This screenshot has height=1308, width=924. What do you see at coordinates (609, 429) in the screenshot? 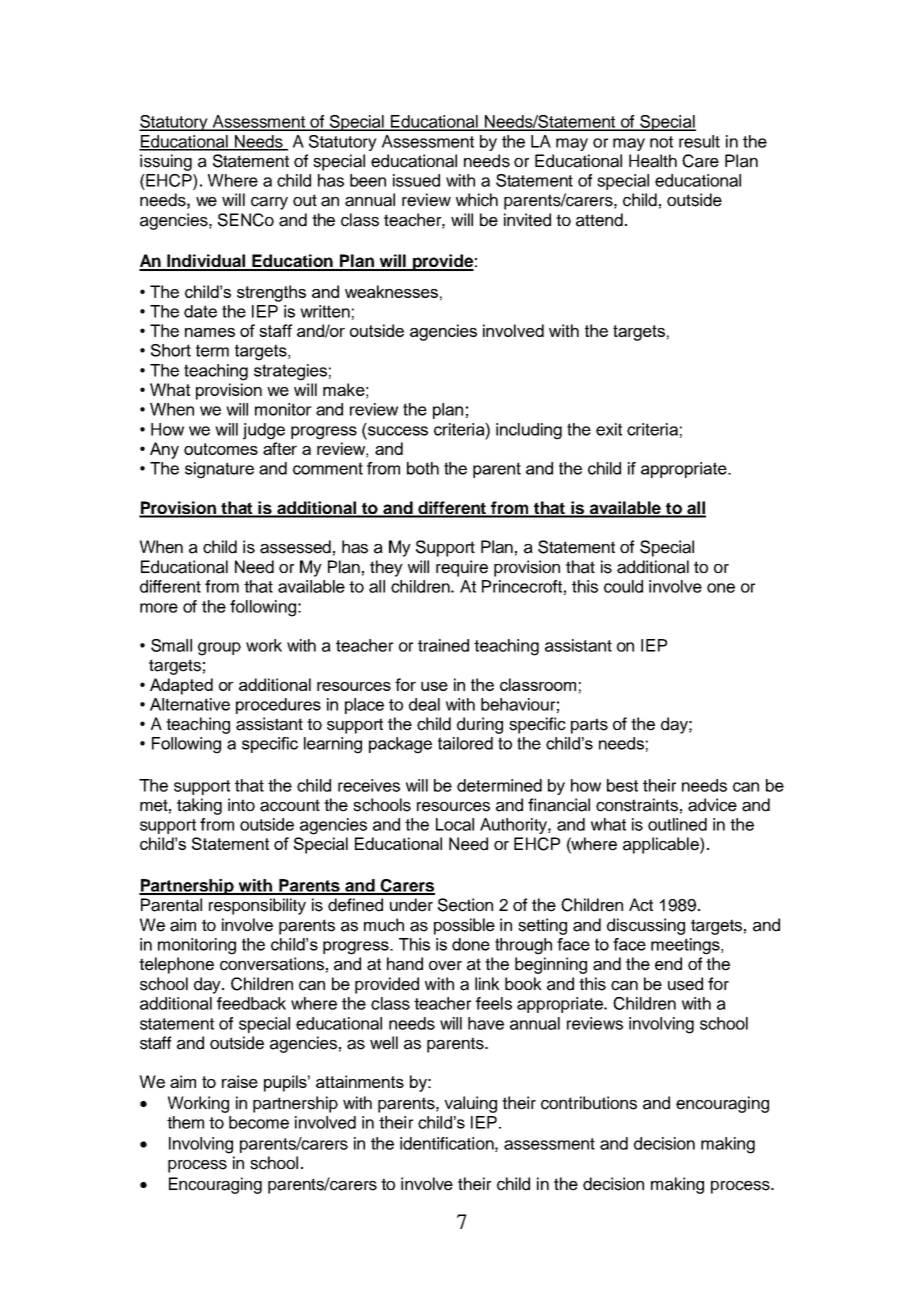
I see `exit` at bounding box center [609, 429].
